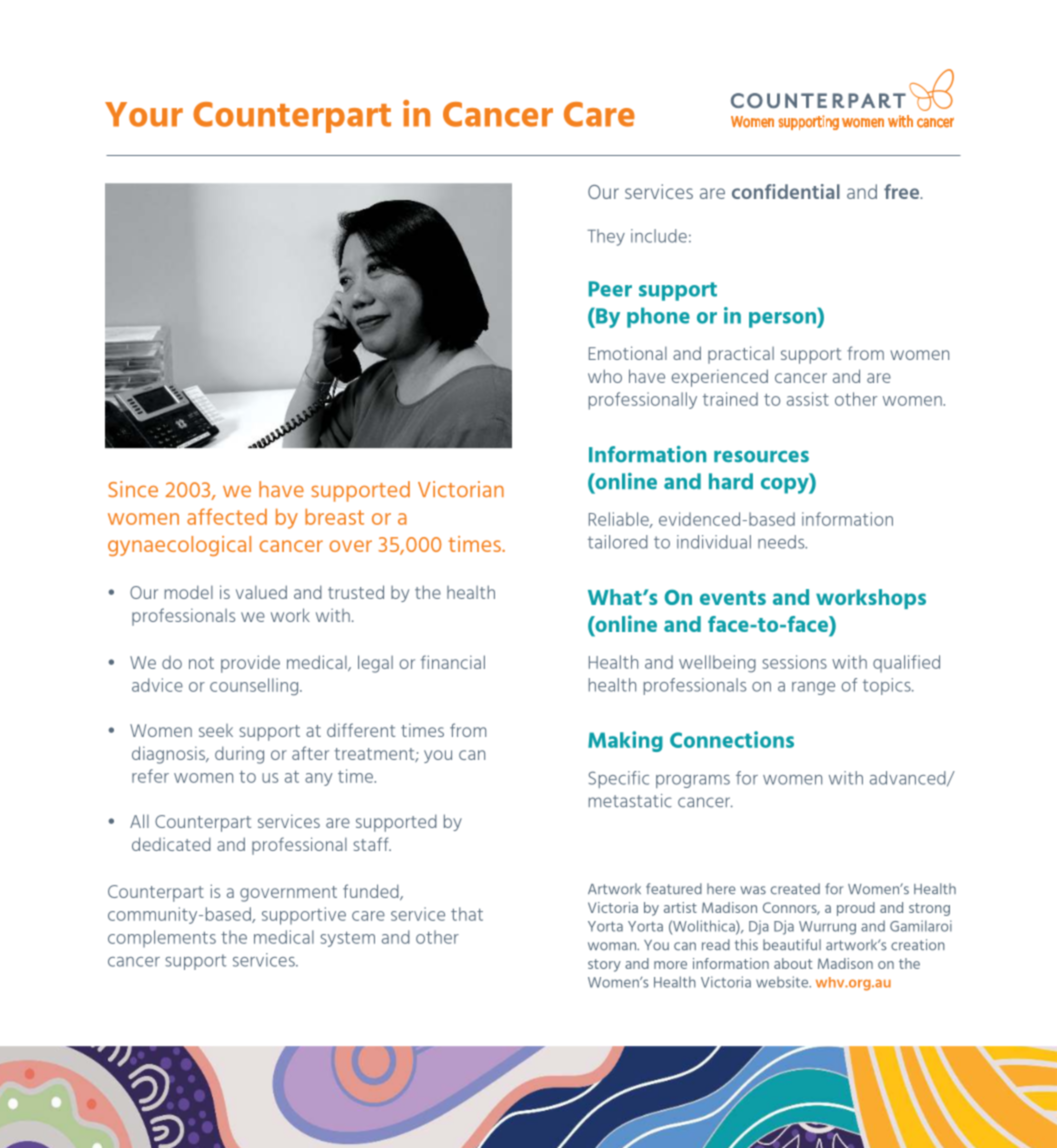 The image size is (1057, 1148). Describe the element at coordinates (144, 114) in the screenshot. I see `Your` at that location.
